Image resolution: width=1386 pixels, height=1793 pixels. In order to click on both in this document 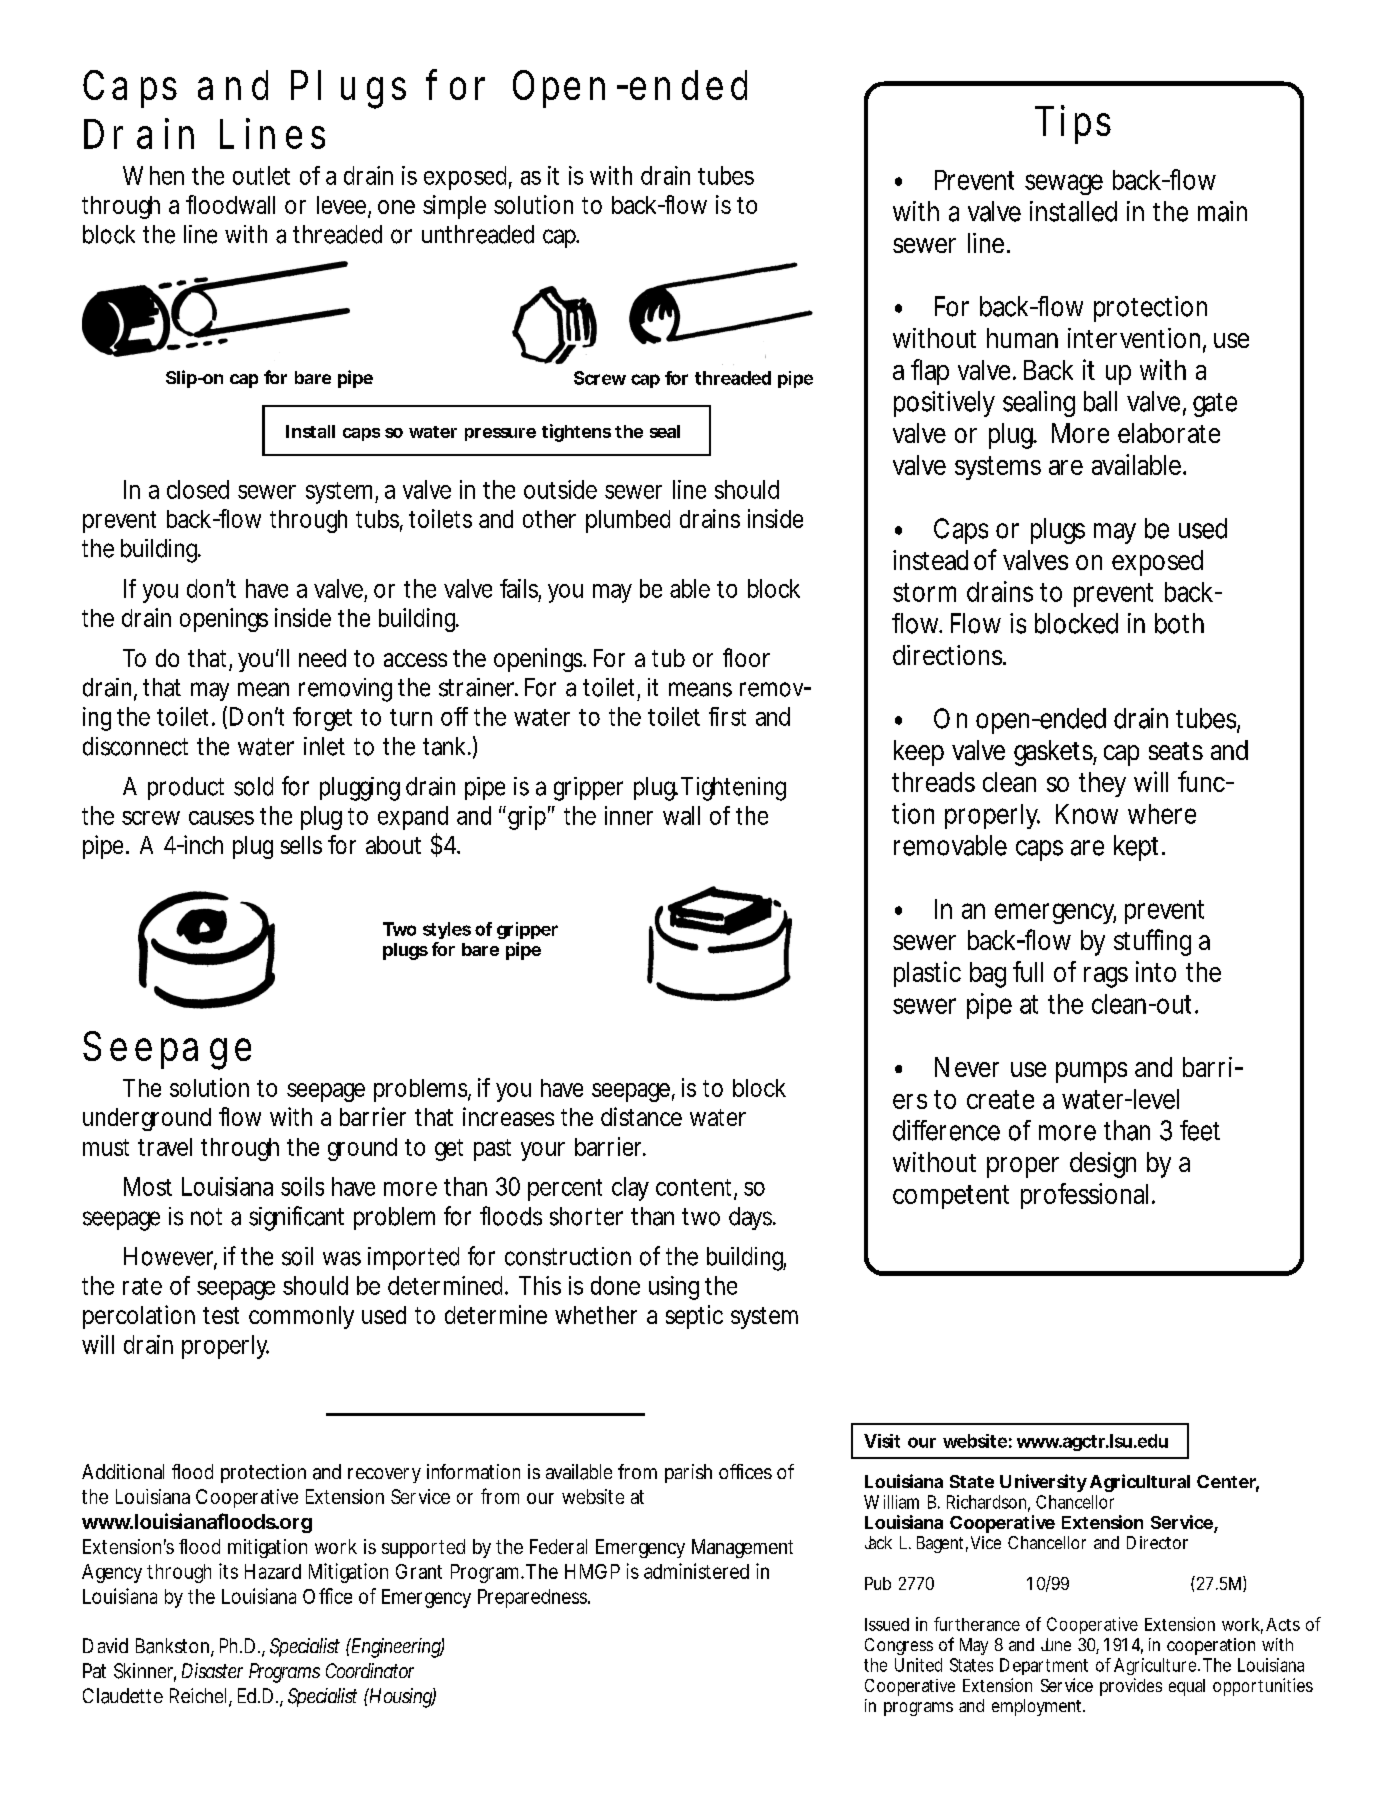, I will do `click(1179, 623)`.
